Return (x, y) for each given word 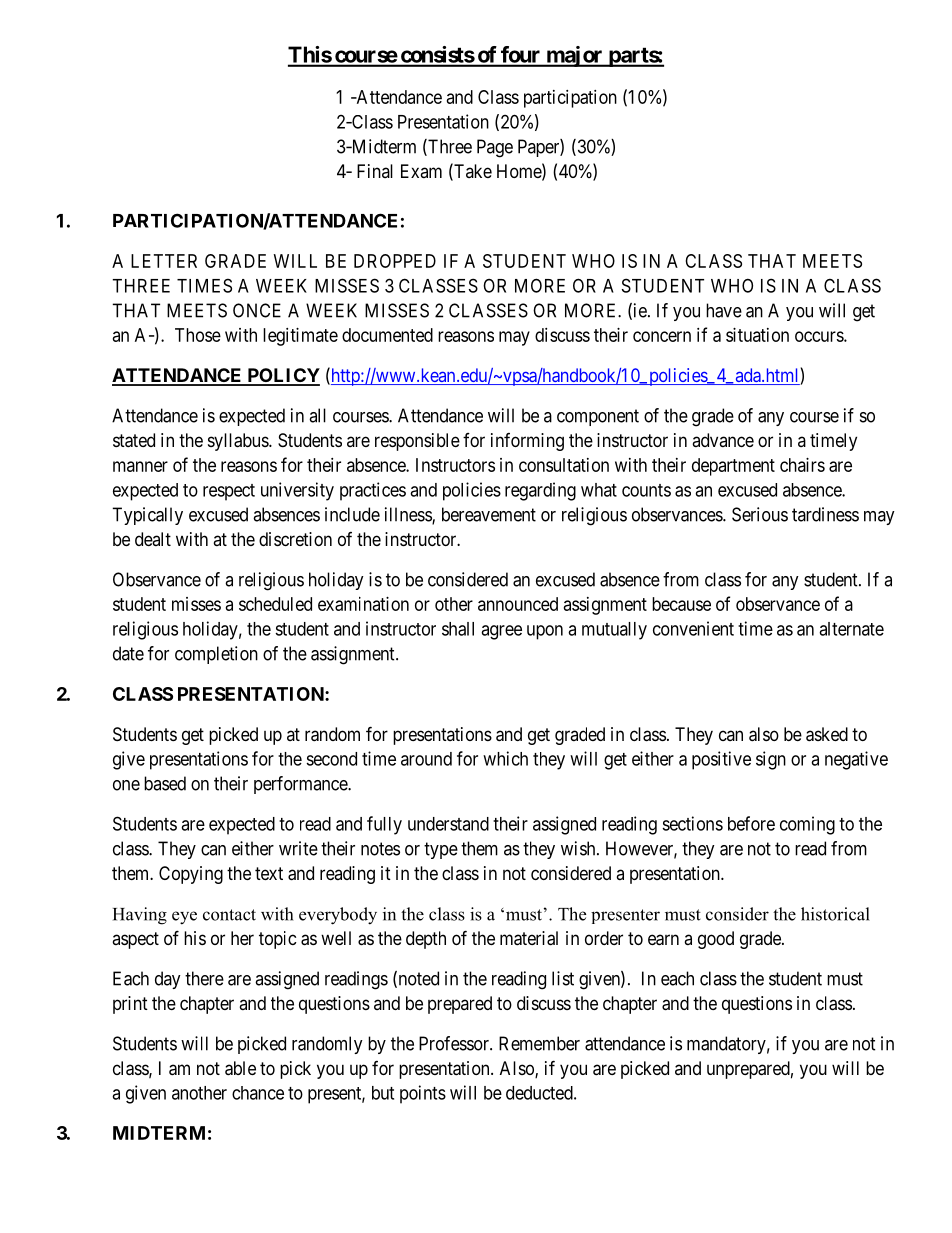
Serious (760, 514)
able (240, 1068)
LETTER (164, 261)
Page (495, 148)
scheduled (275, 604)
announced (518, 604)
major (574, 56)
